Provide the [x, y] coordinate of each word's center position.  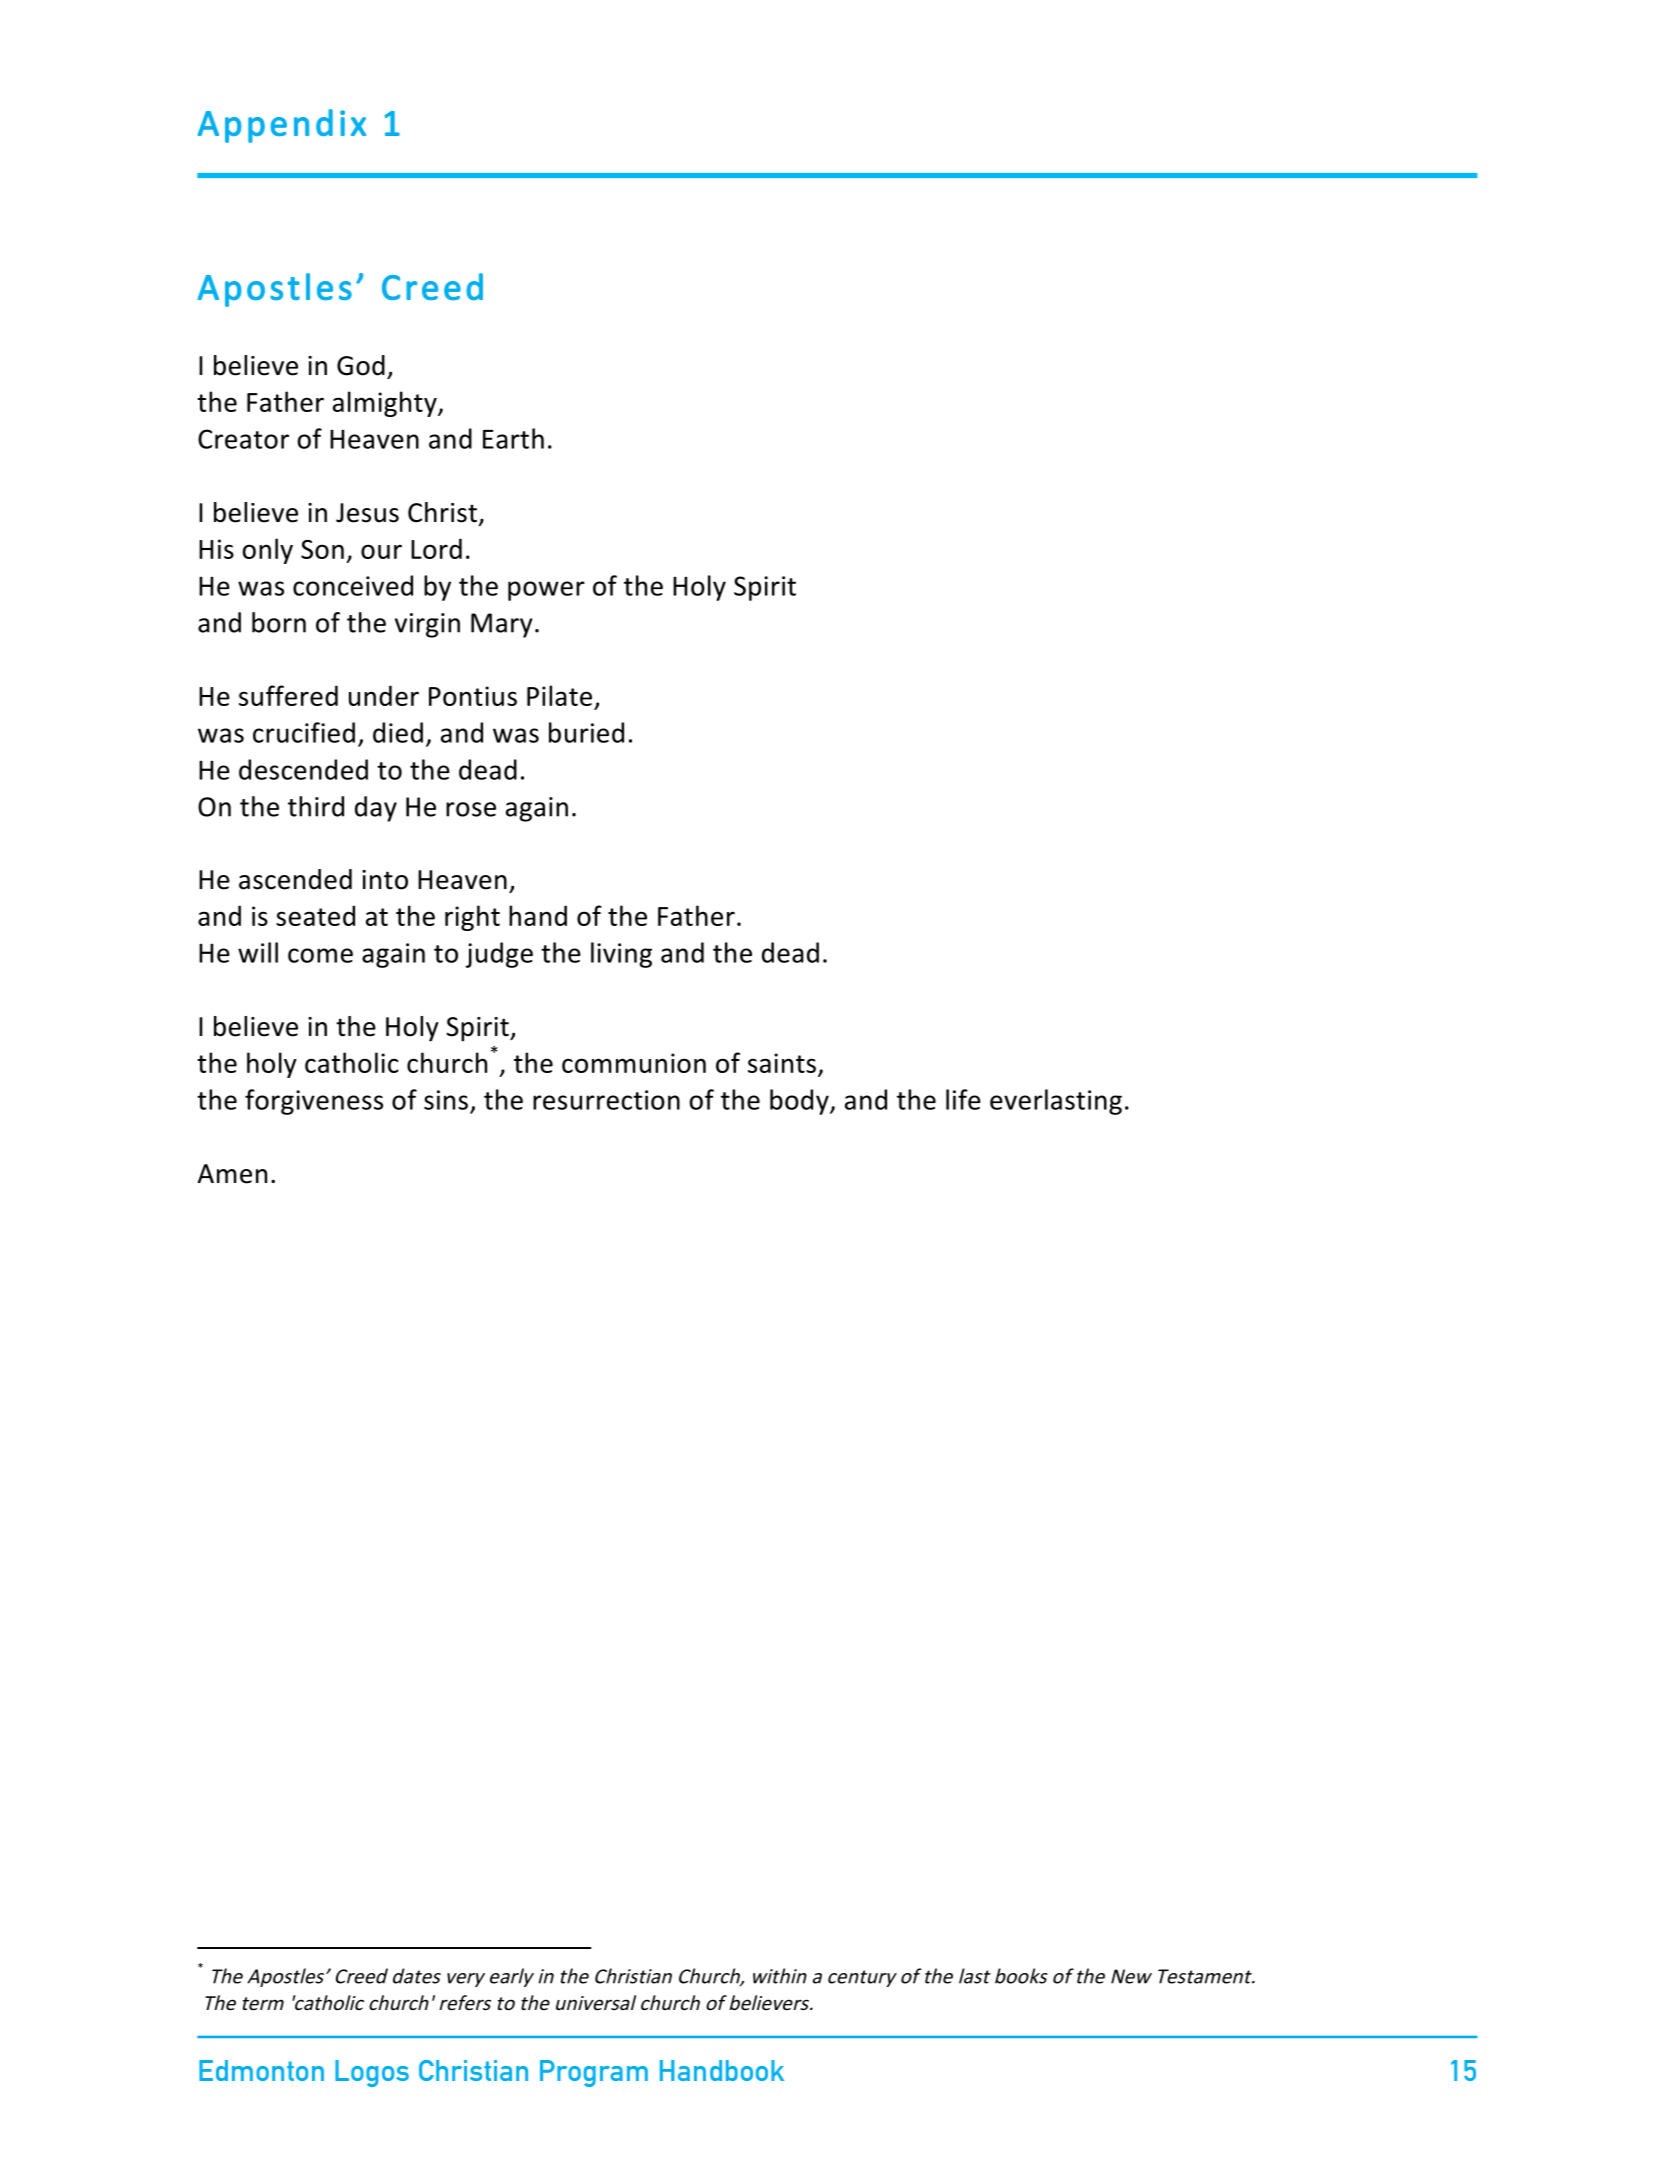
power [546, 591]
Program [594, 2073]
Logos [372, 2073]
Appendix [281, 126]
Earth [513, 438]
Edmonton [261, 2070]
